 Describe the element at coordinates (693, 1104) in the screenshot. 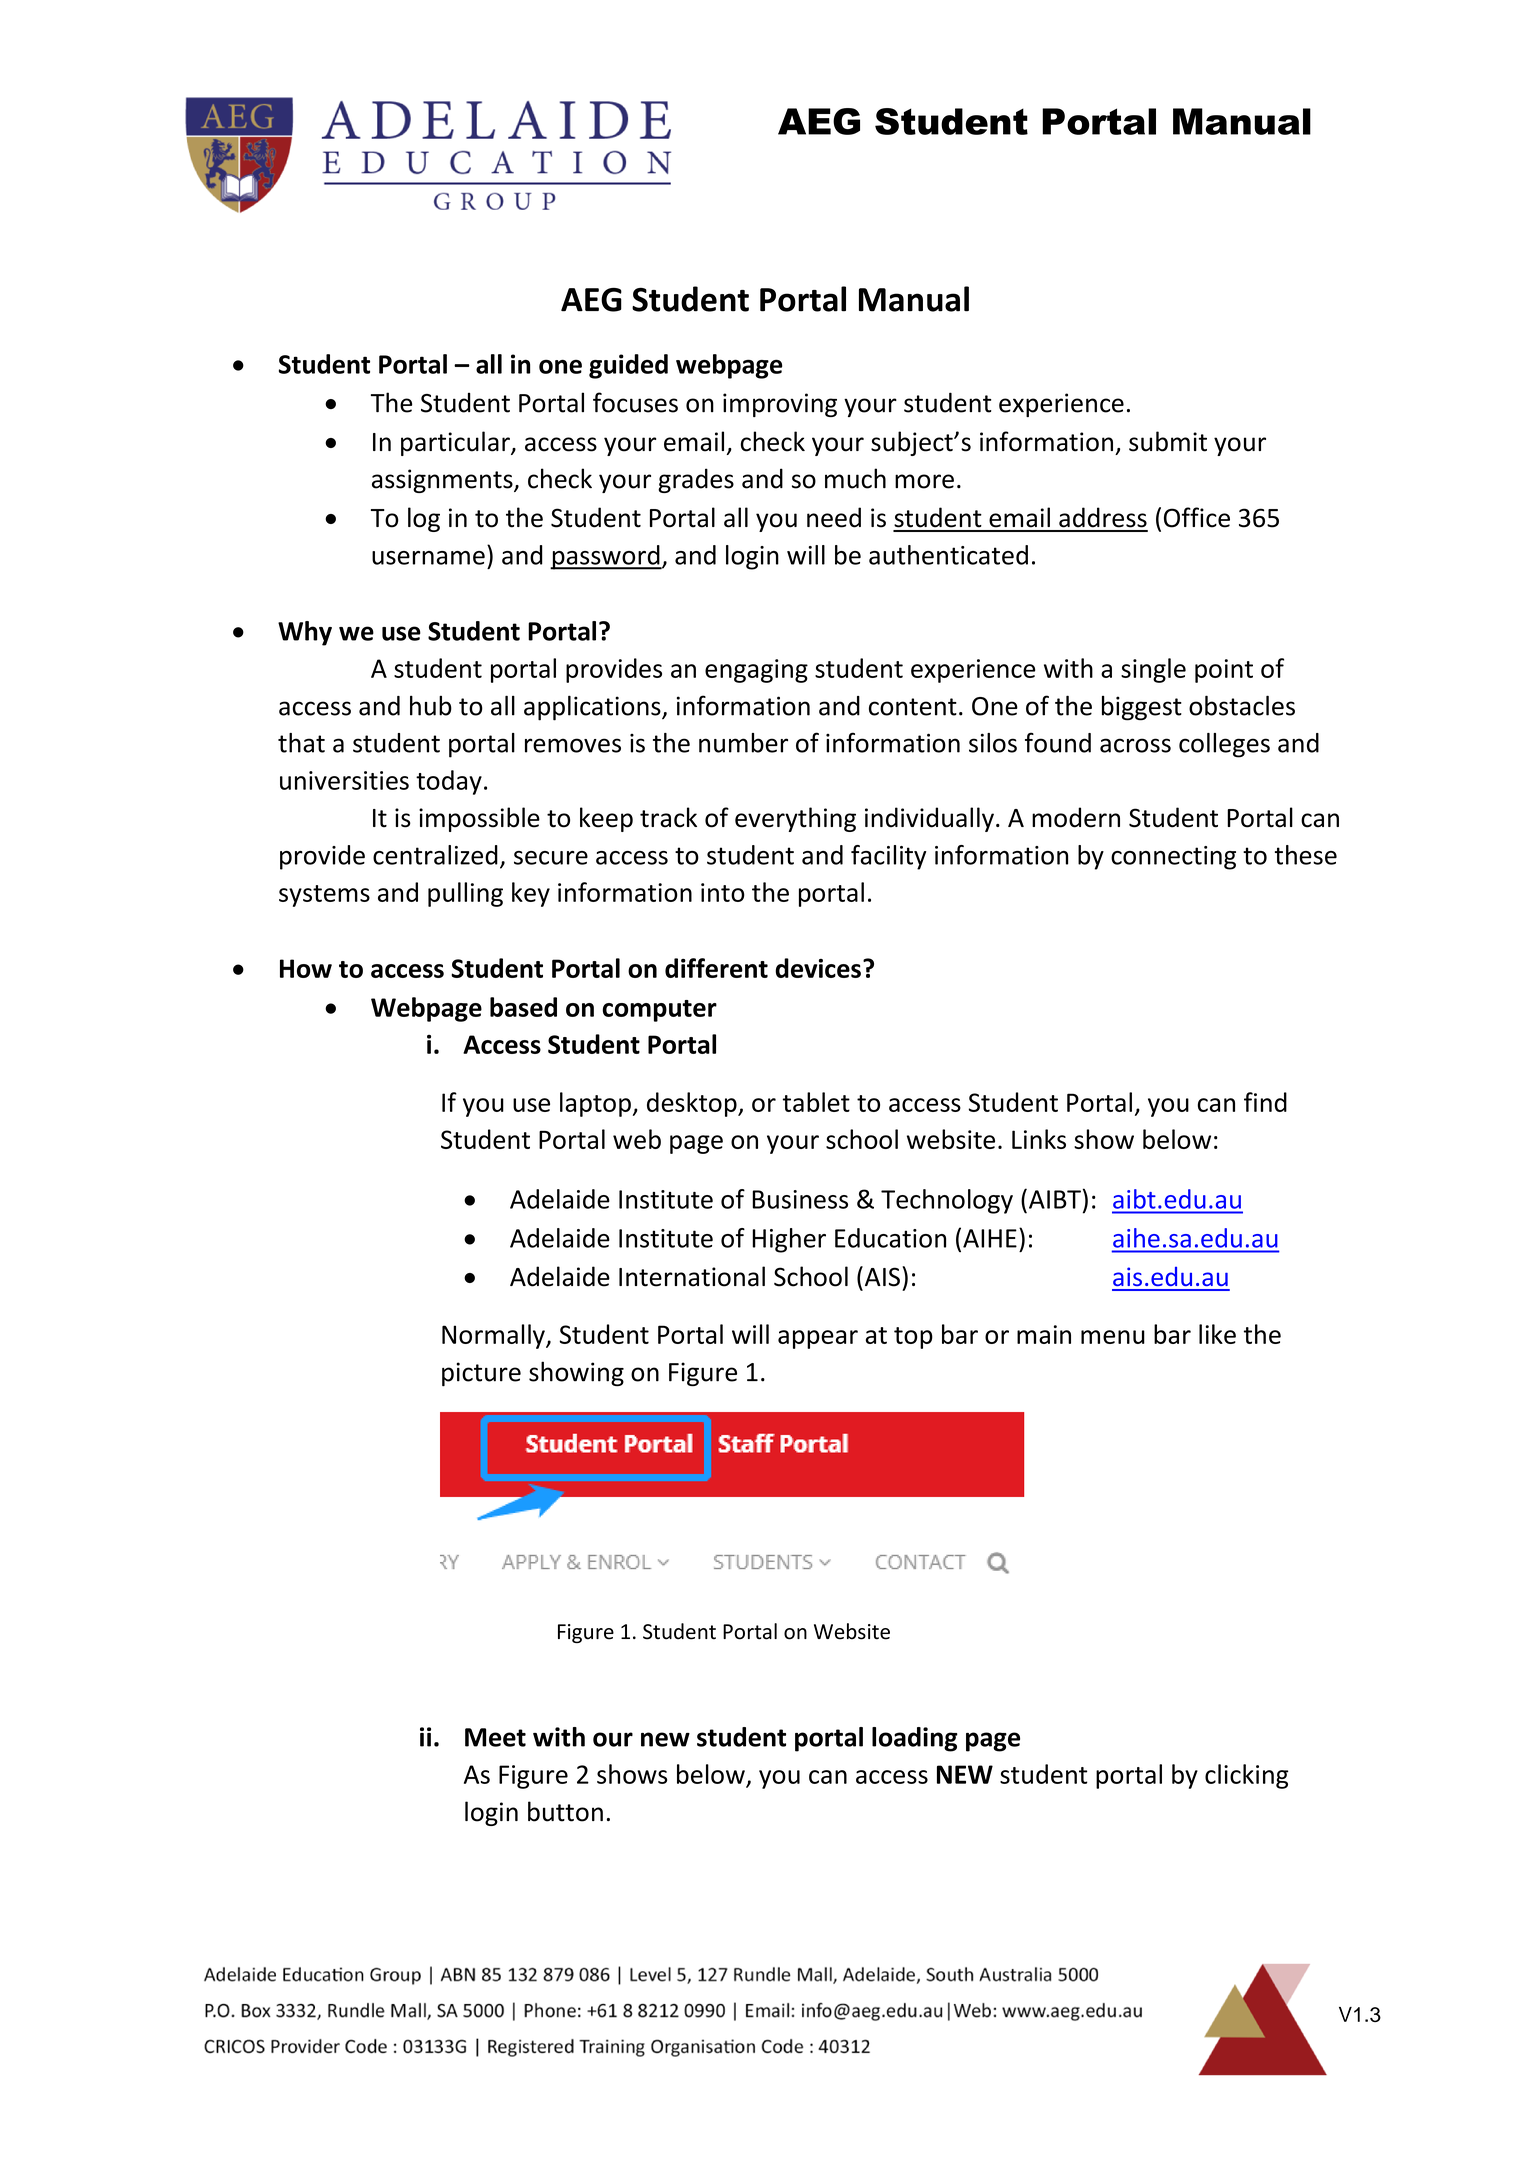

I see `desktop` at that location.
